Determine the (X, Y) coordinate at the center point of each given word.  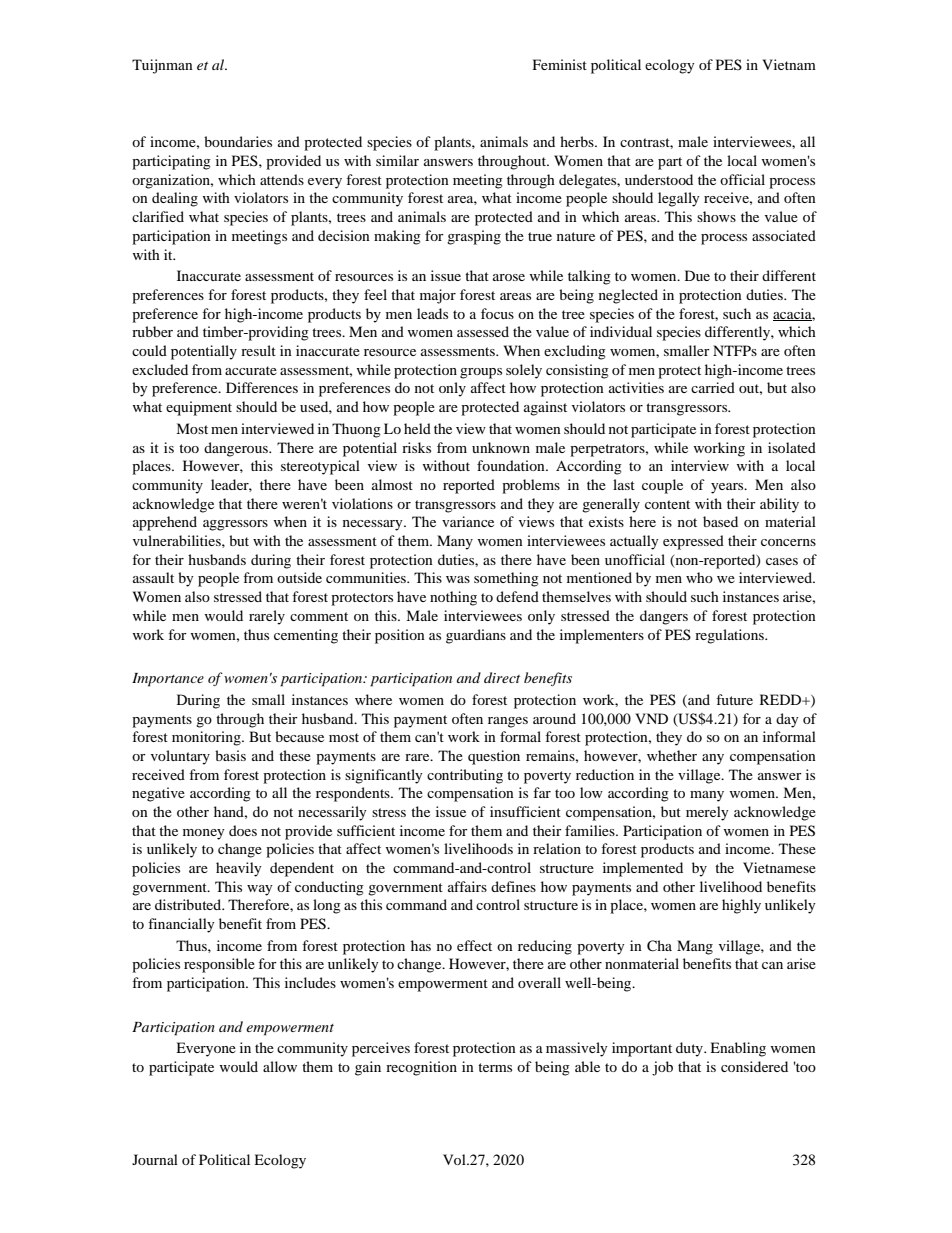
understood (659, 179)
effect (474, 945)
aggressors (235, 525)
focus (497, 313)
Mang (695, 947)
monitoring (207, 738)
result (258, 350)
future (734, 699)
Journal (155, 1159)
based (720, 521)
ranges (508, 722)
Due (697, 275)
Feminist (560, 64)
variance (468, 521)
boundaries (238, 141)
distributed (189, 904)
